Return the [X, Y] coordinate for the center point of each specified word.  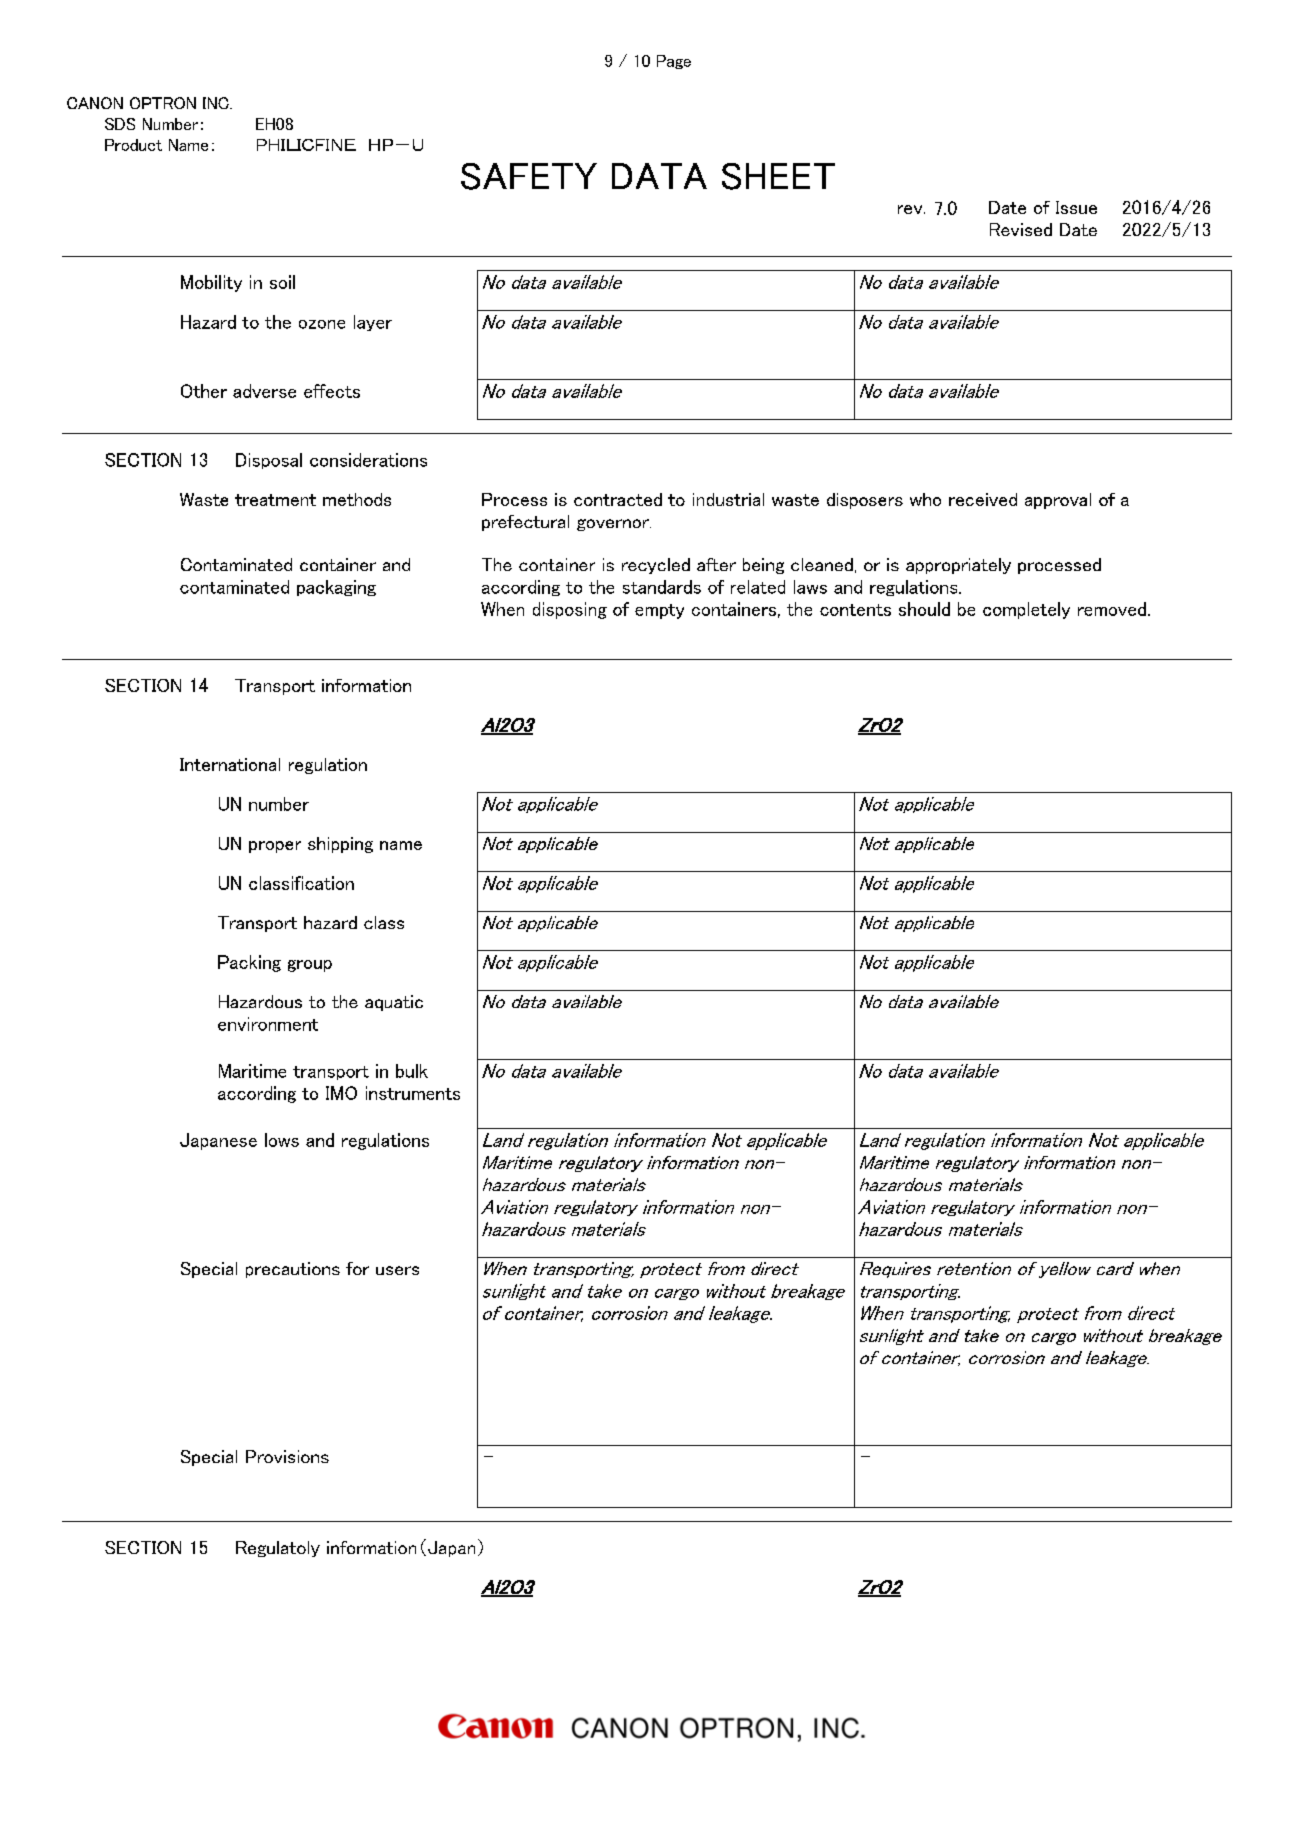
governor [614, 525]
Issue [1076, 207]
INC [217, 103]
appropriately [958, 566]
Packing [249, 963]
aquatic [394, 1003]
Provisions [287, 1456]
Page [674, 62]
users [397, 1270]
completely [1026, 610]
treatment [275, 500]
